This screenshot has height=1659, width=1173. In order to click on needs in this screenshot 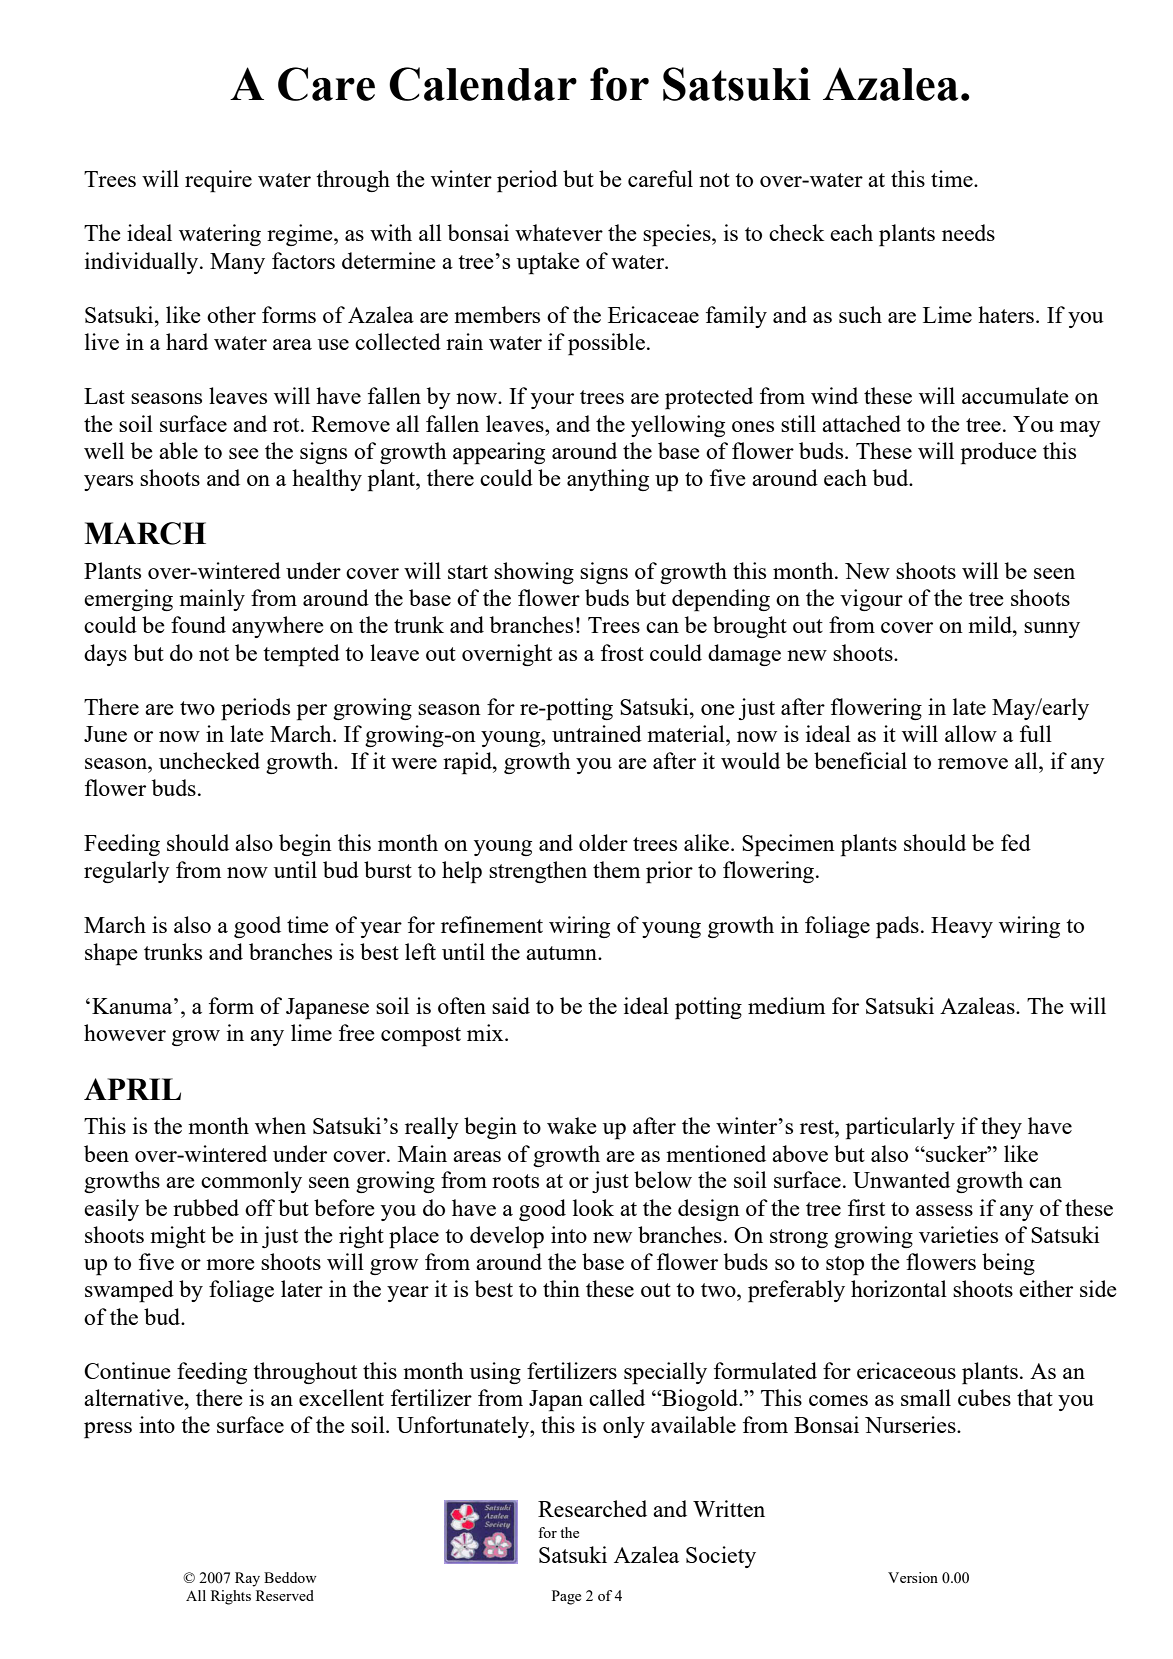, I will do `click(968, 232)`.
